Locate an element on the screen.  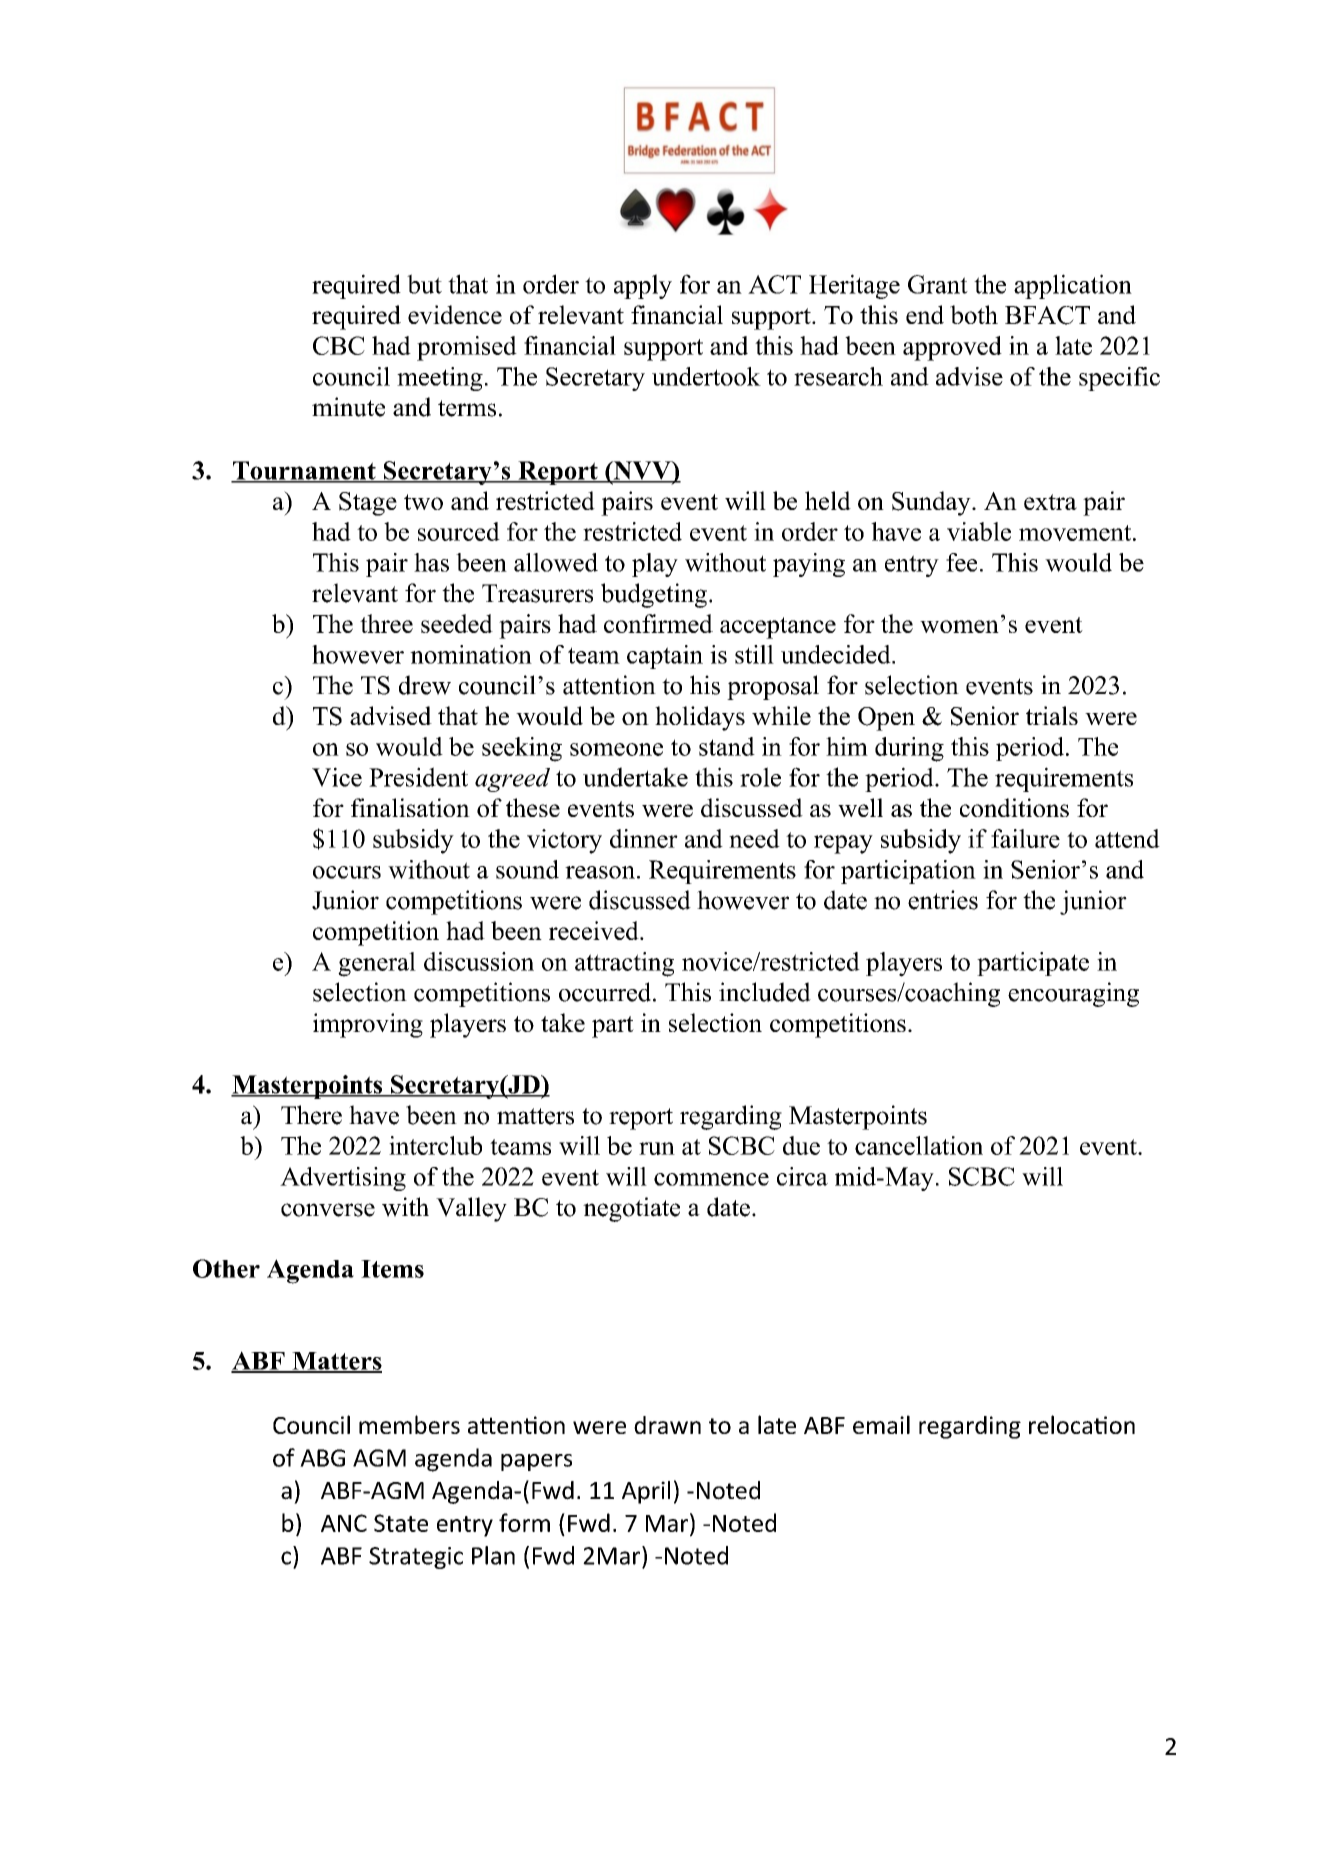
fee is located at coordinates (961, 562).
